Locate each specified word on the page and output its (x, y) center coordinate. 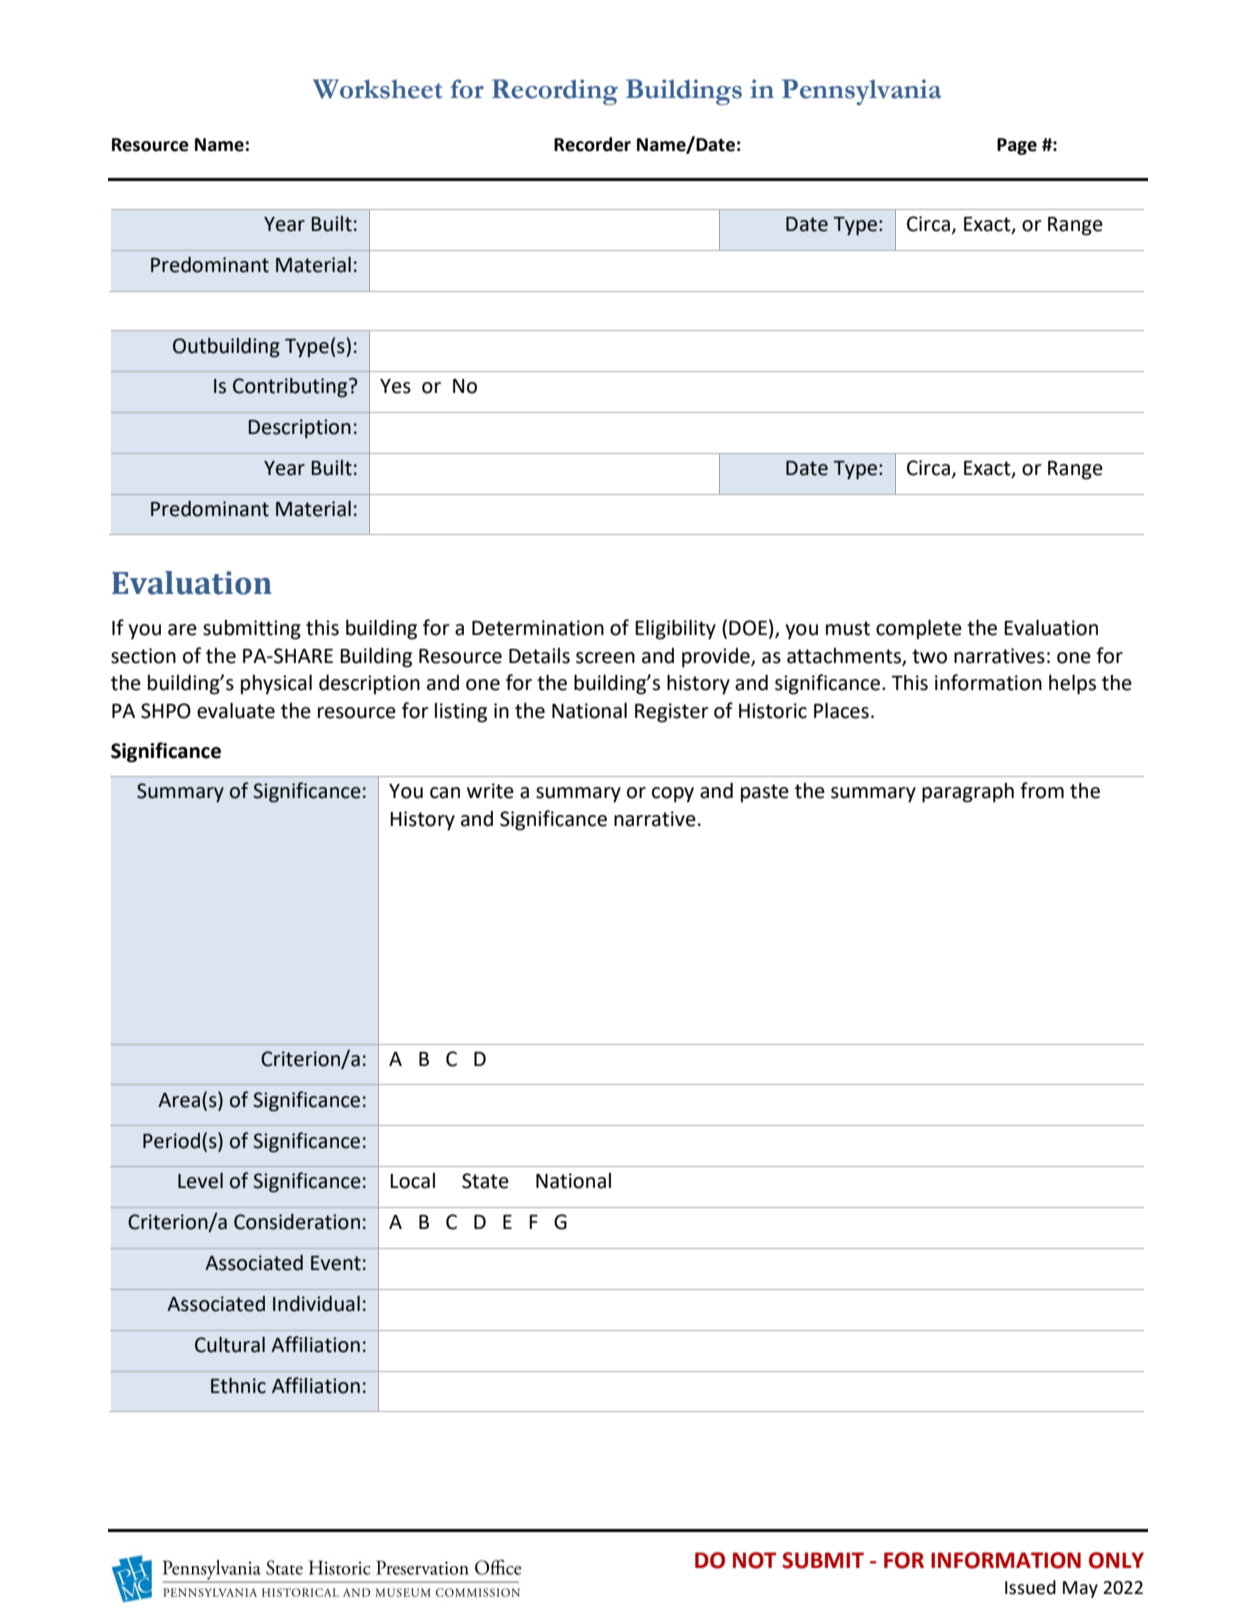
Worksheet (377, 89)
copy (673, 795)
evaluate (236, 710)
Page (1017, 146)
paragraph (968, 793)
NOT (754, 1560)
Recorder (592, 144)
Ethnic (238, 1386)
